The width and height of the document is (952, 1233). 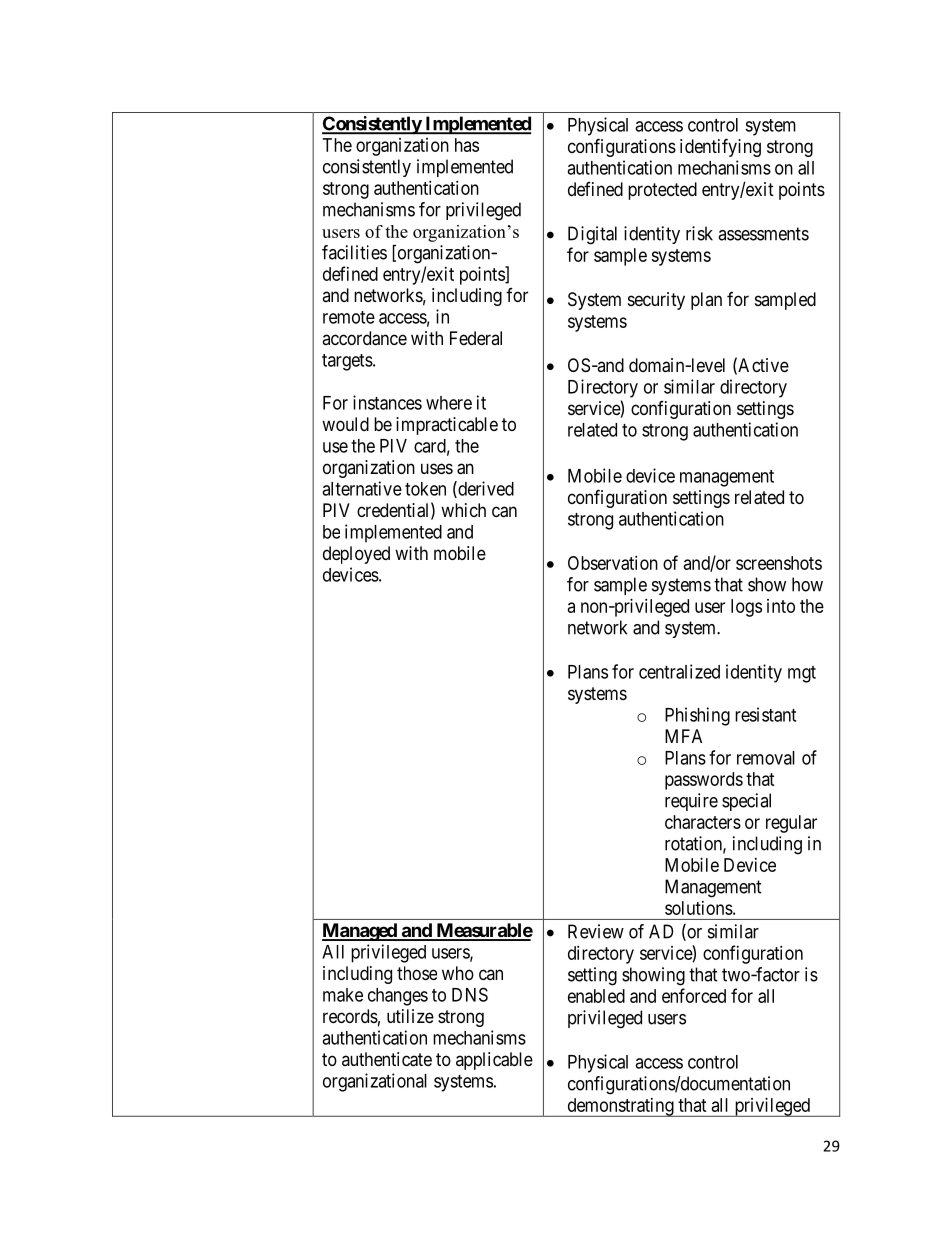 What do you see at coordinates (720, 147) in the document?
I see `identifying` at bounding box center [720, 147].
